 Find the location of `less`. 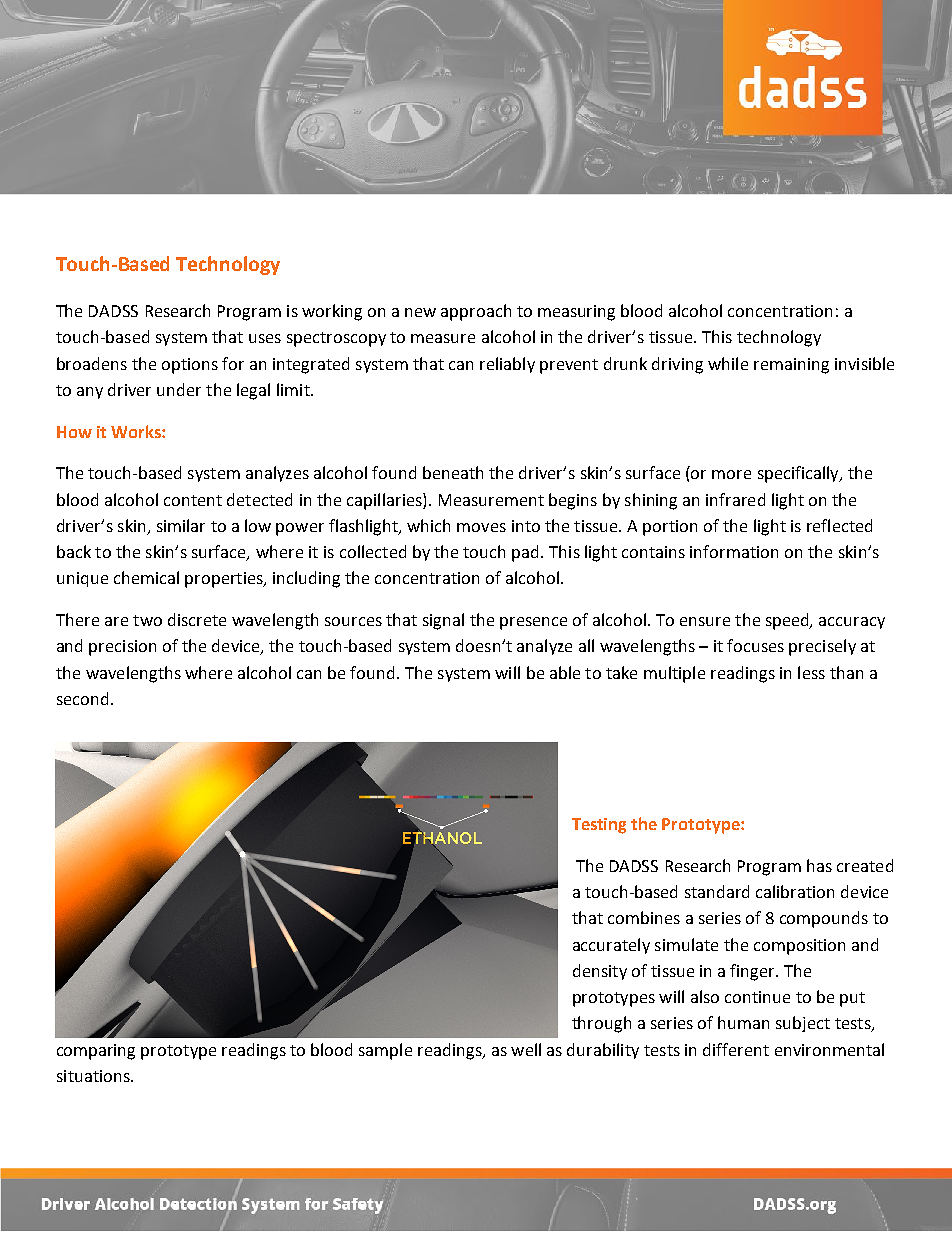

less is located at coordinates (811, 672).
